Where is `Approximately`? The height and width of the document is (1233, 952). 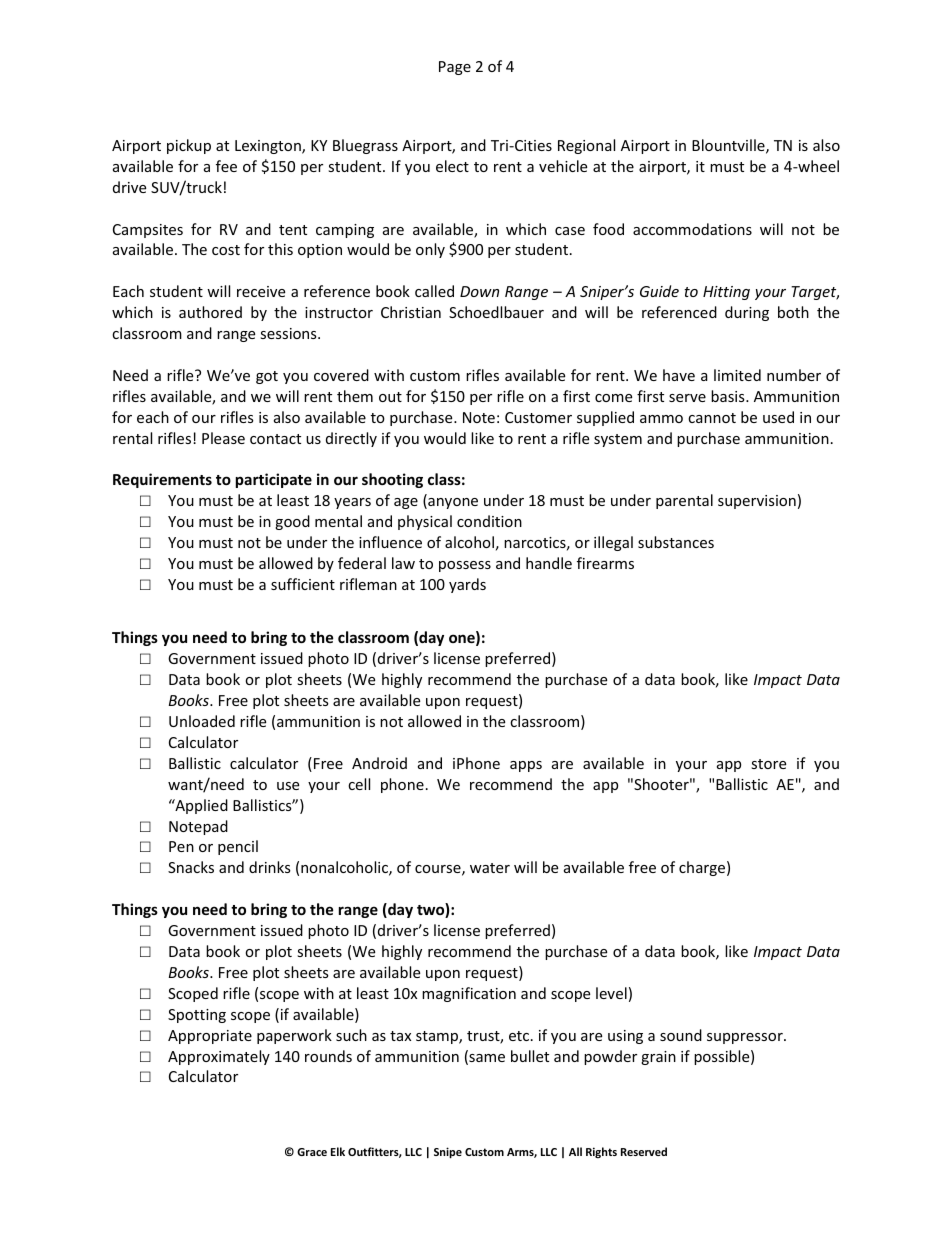
Approximately is located at coordinates (219, 1057).
